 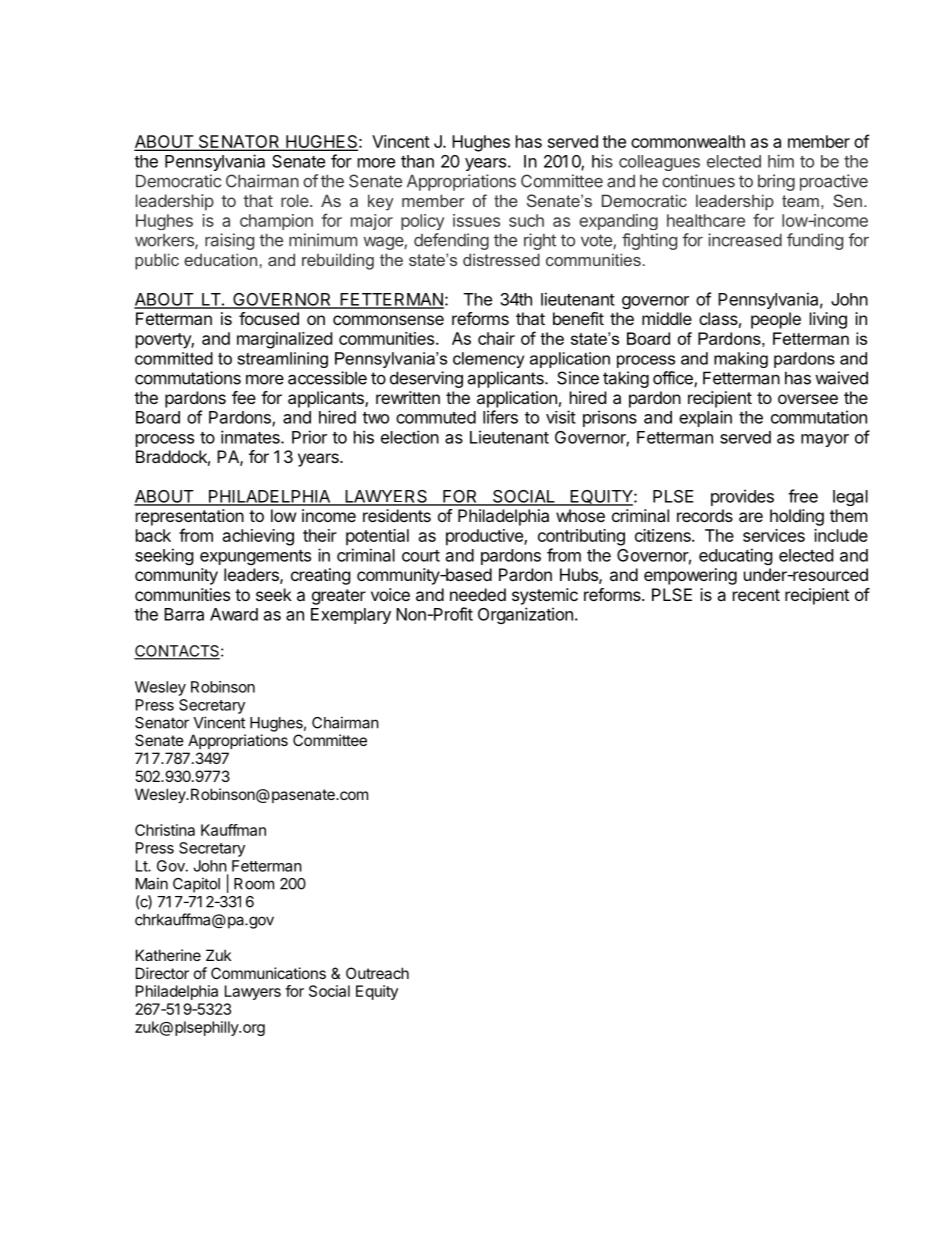 What do you see at coordinates (741, 360) in the screenshot?
I see `making` at bounding box center [741, 360].
